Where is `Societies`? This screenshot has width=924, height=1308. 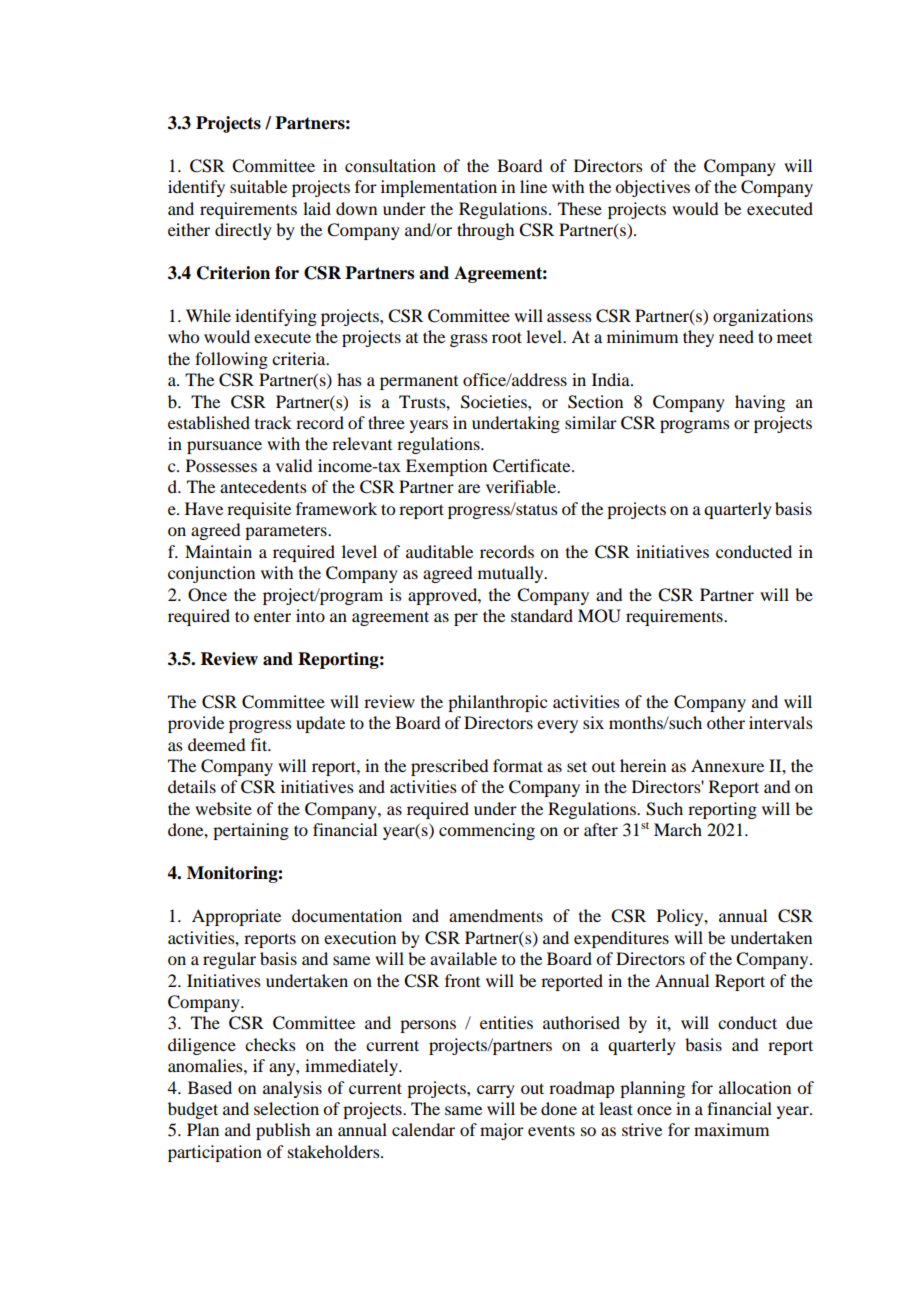
Societies is located at coordinates (495, 402).
